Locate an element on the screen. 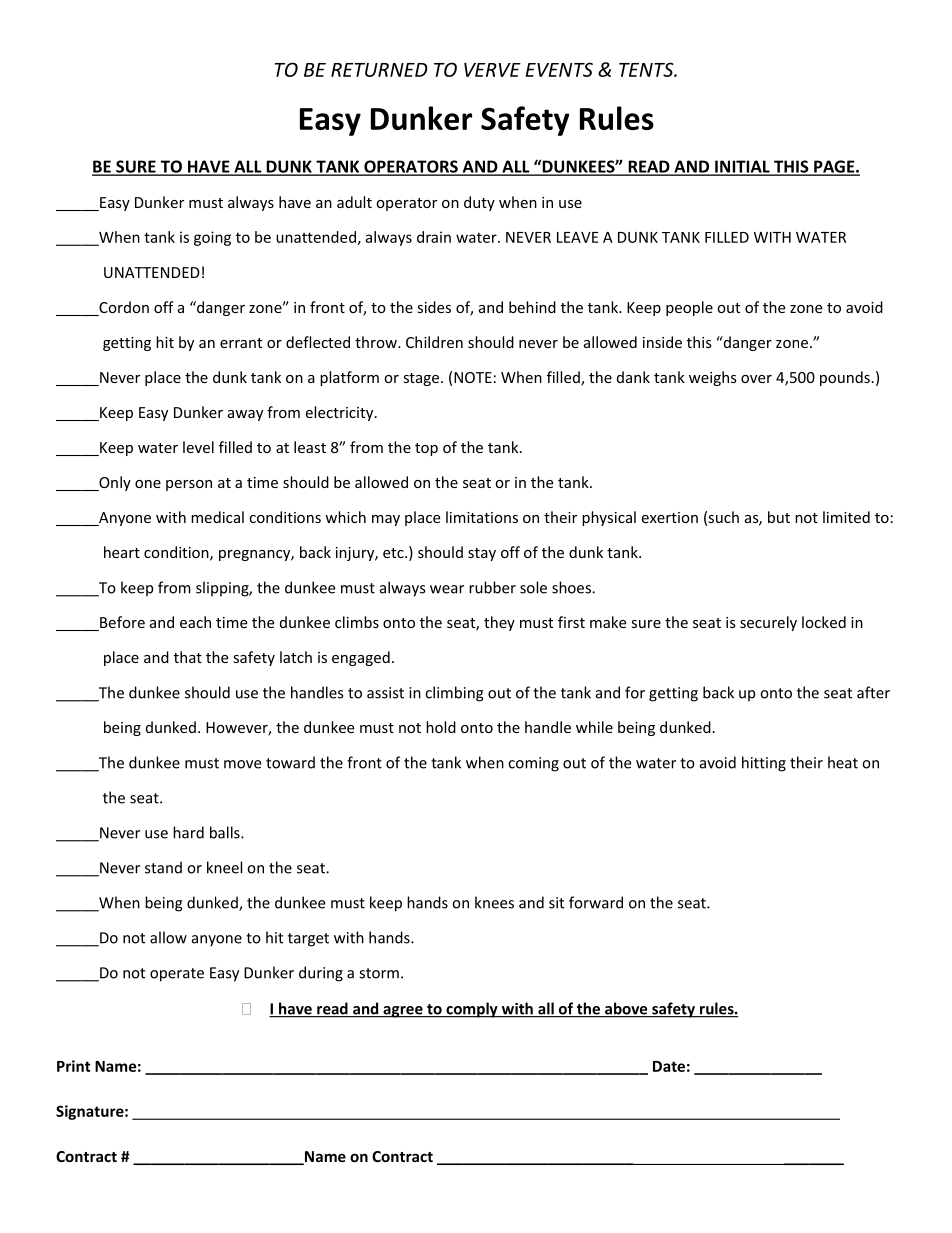 Image resolution: width=952 pixels, height=1233 pixels. securely is located at coordinates (768, 623).
